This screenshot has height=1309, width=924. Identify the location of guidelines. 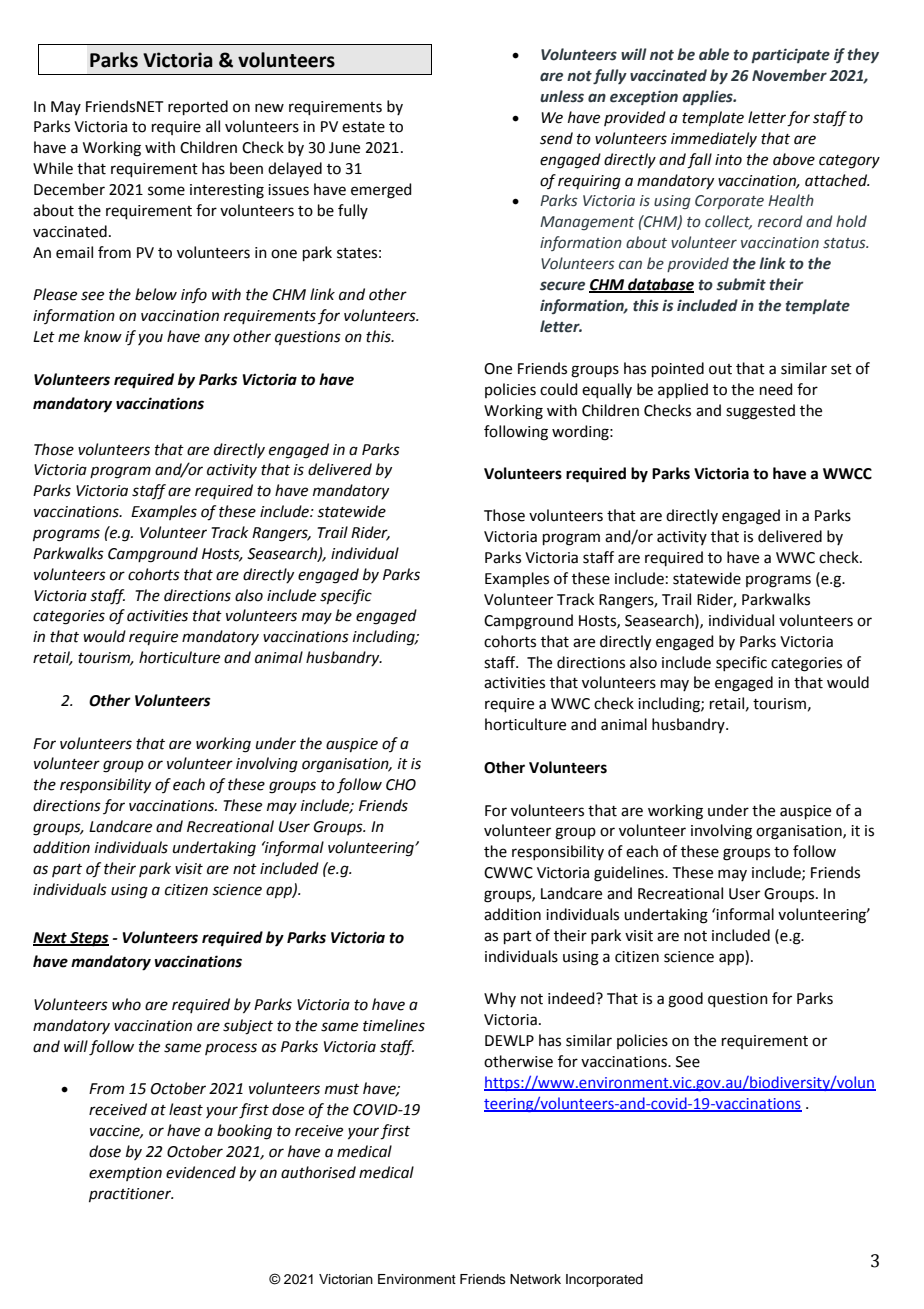
(630, 874).
